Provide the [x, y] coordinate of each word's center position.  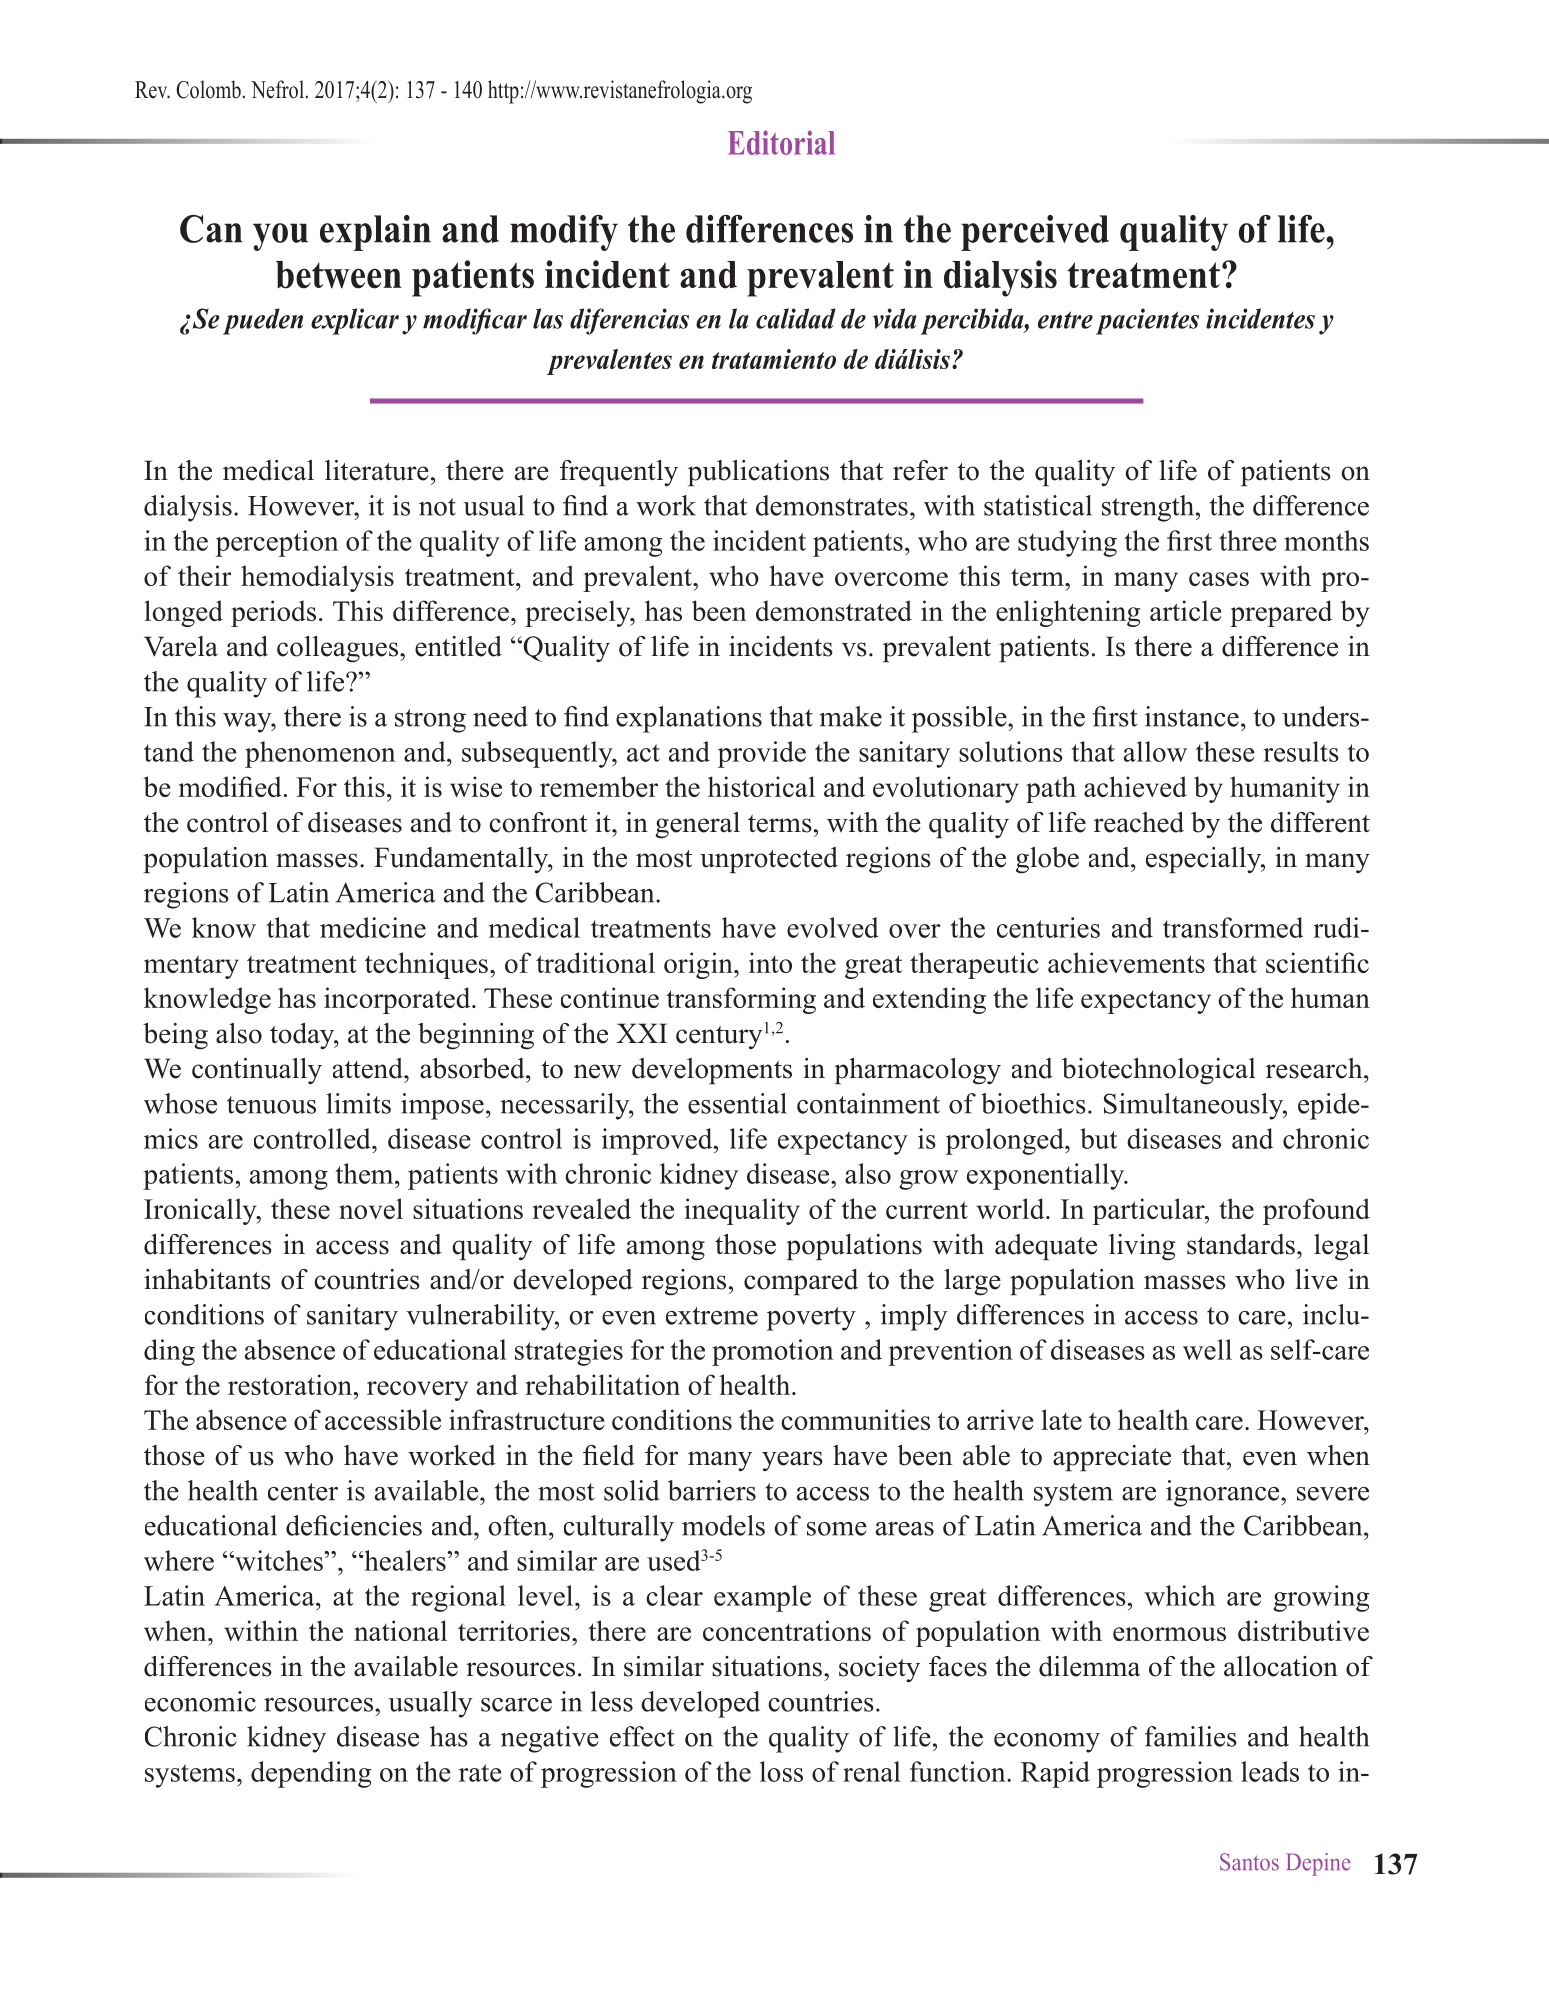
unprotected [769, 860]
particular [1150, 1211]
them [365, 1173]
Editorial [781, 142]
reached [1139, 822]
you [280, 237]
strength [1149, 508]
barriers [712, 1490]
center [303, 1492]
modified [230, 786]
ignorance [1224, 1493]
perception [277, 543]
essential [737, 1103]
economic [200, 1701]
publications [758, 473]
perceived [1035, 233]
